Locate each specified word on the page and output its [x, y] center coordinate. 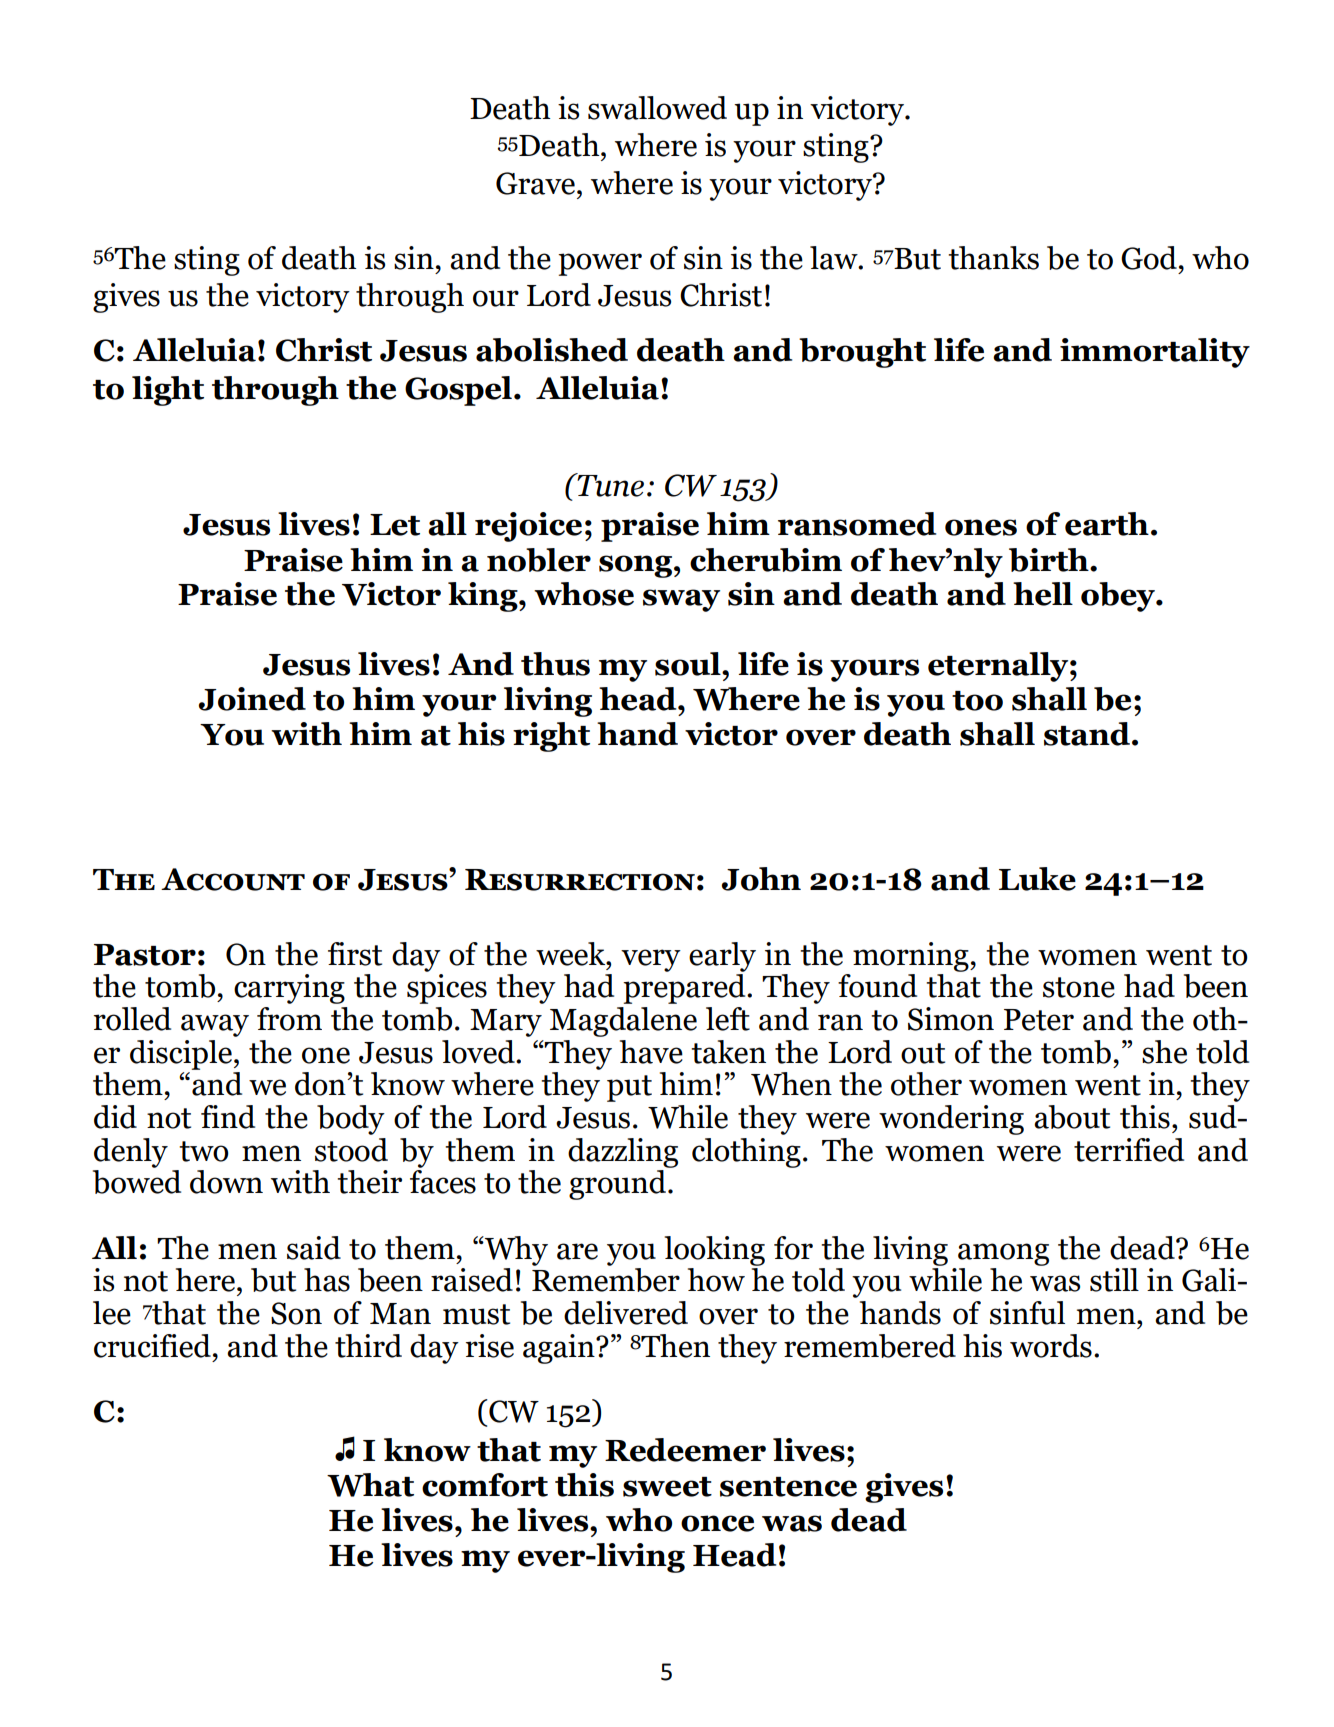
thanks [993, 258]
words [1051, 1346]
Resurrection [580, 880]
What [370, 1485]
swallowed [657, 108]
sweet [667, 1487]
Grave [537, 183]
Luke [1037, 879]
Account [233, 879]
